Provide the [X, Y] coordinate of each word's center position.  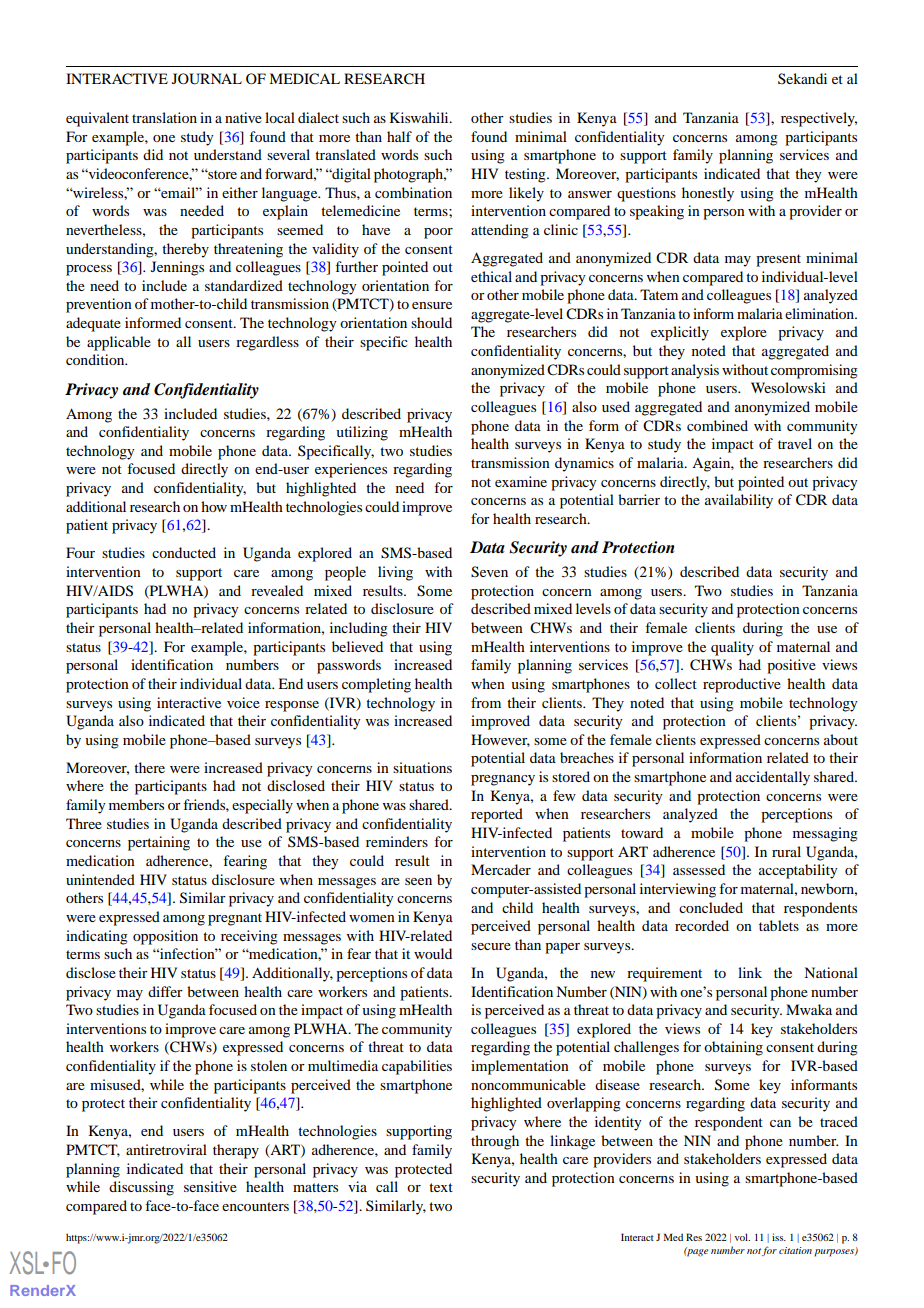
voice [243, 702]
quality [732, 648]
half [399, 136]
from [486, 702]
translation [164, 117]
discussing [141, 1188]
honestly [708, 194]
